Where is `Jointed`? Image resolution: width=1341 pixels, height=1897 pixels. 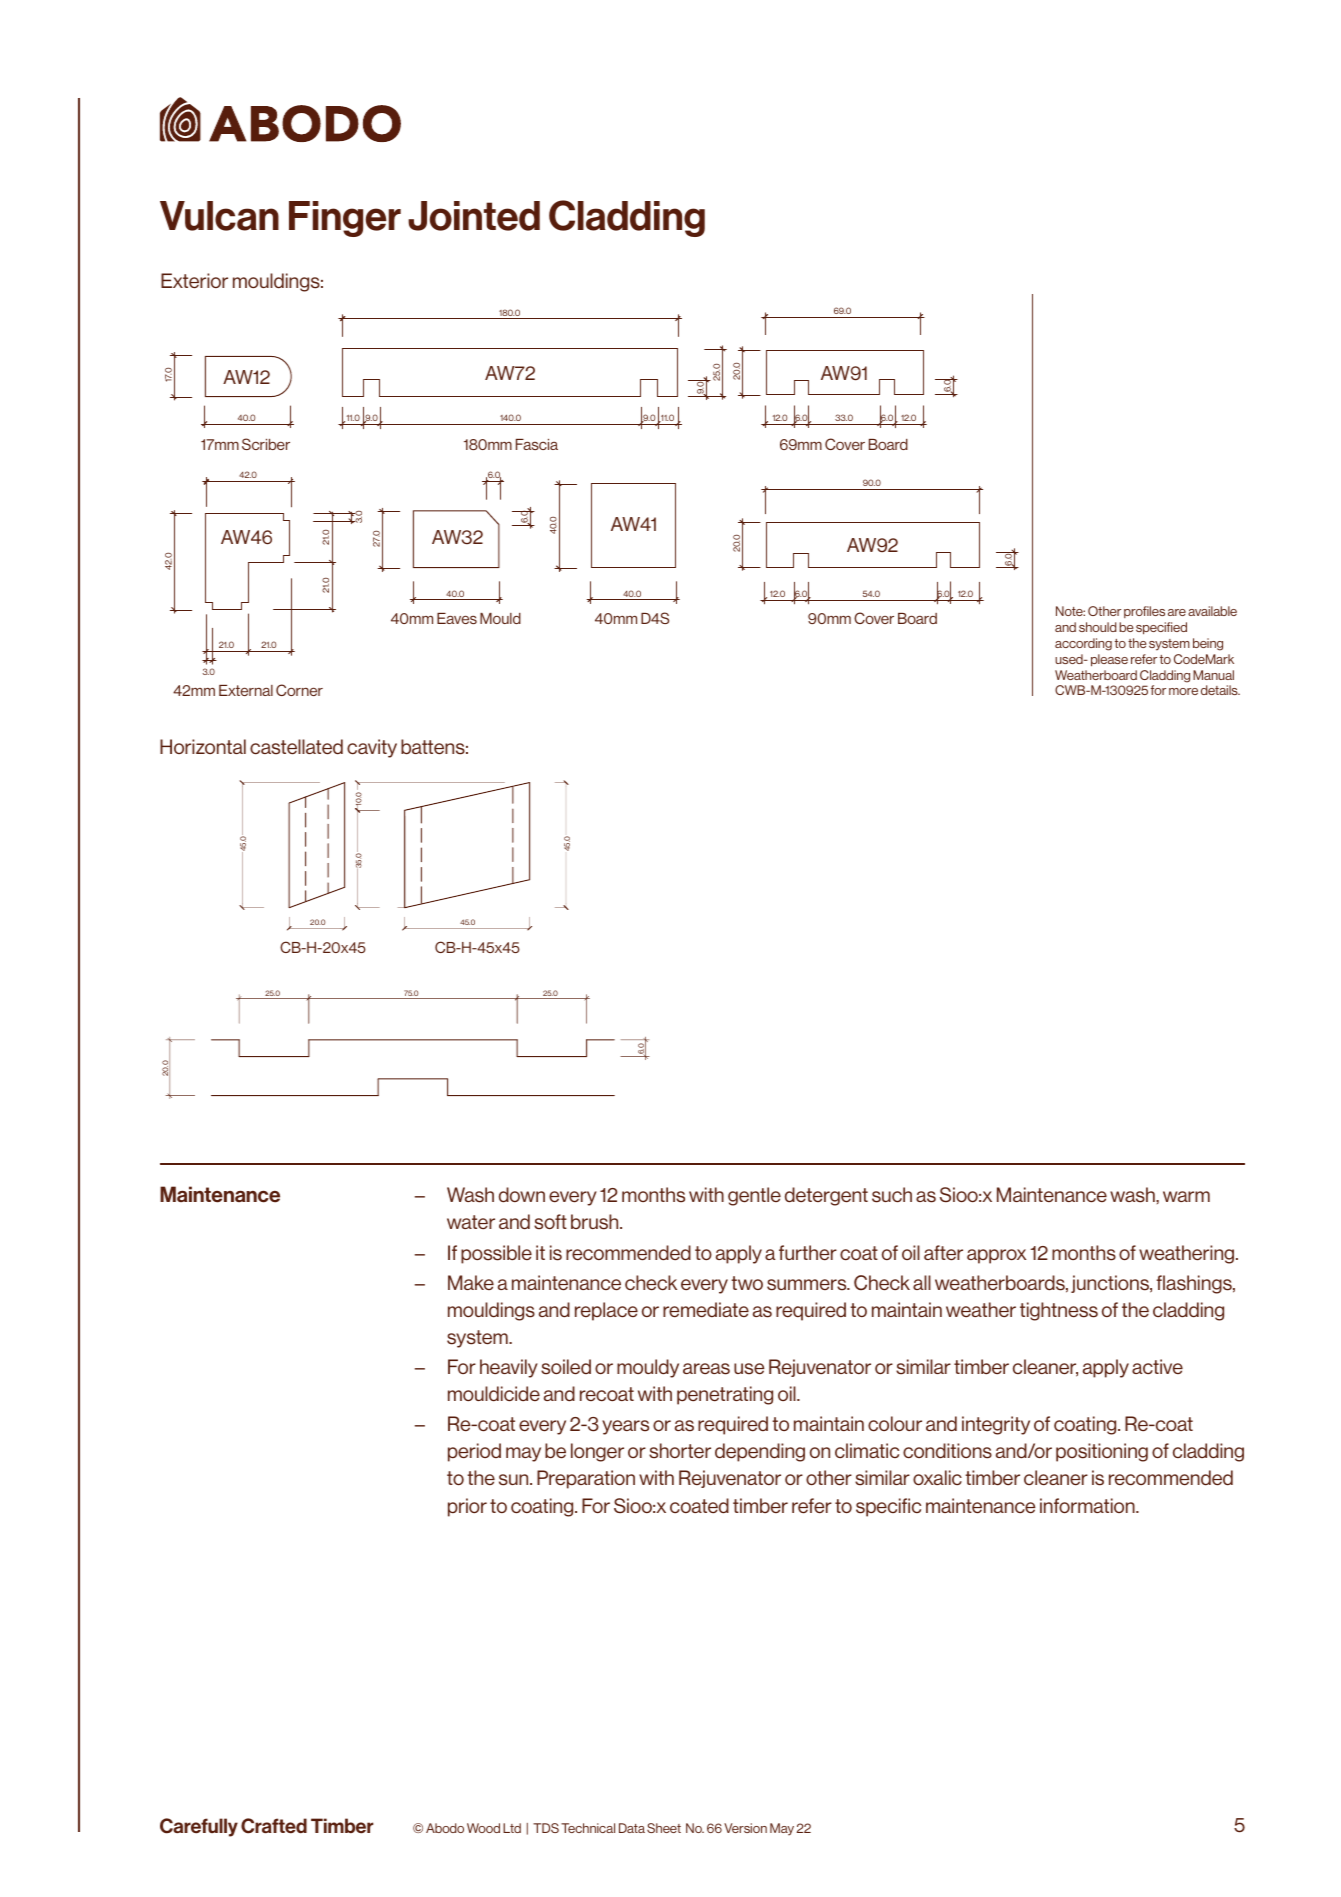 Jointed is located at coordinates (474, 216).
